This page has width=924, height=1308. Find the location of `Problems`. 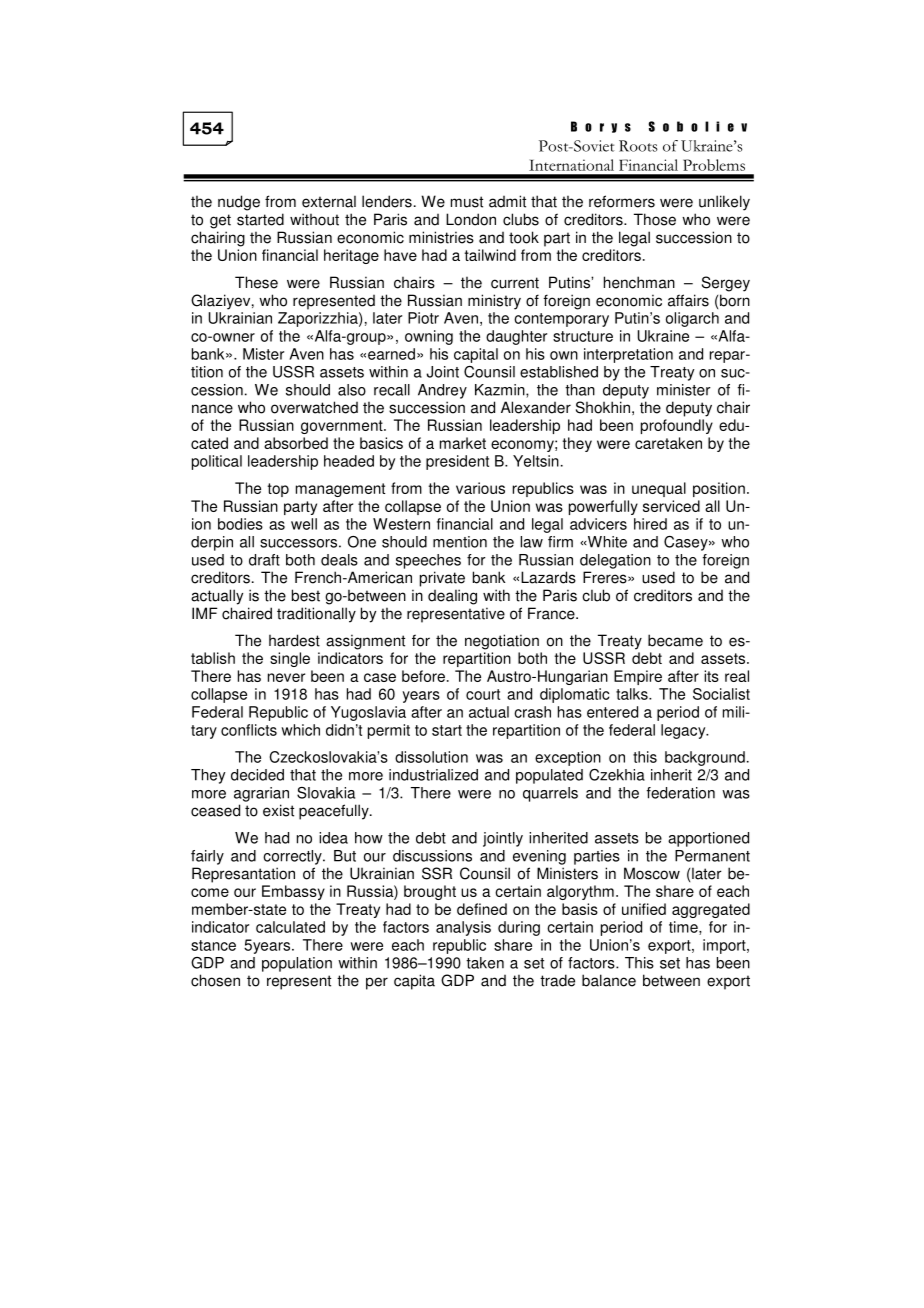

Problems is located at coordinates (714, 165).
